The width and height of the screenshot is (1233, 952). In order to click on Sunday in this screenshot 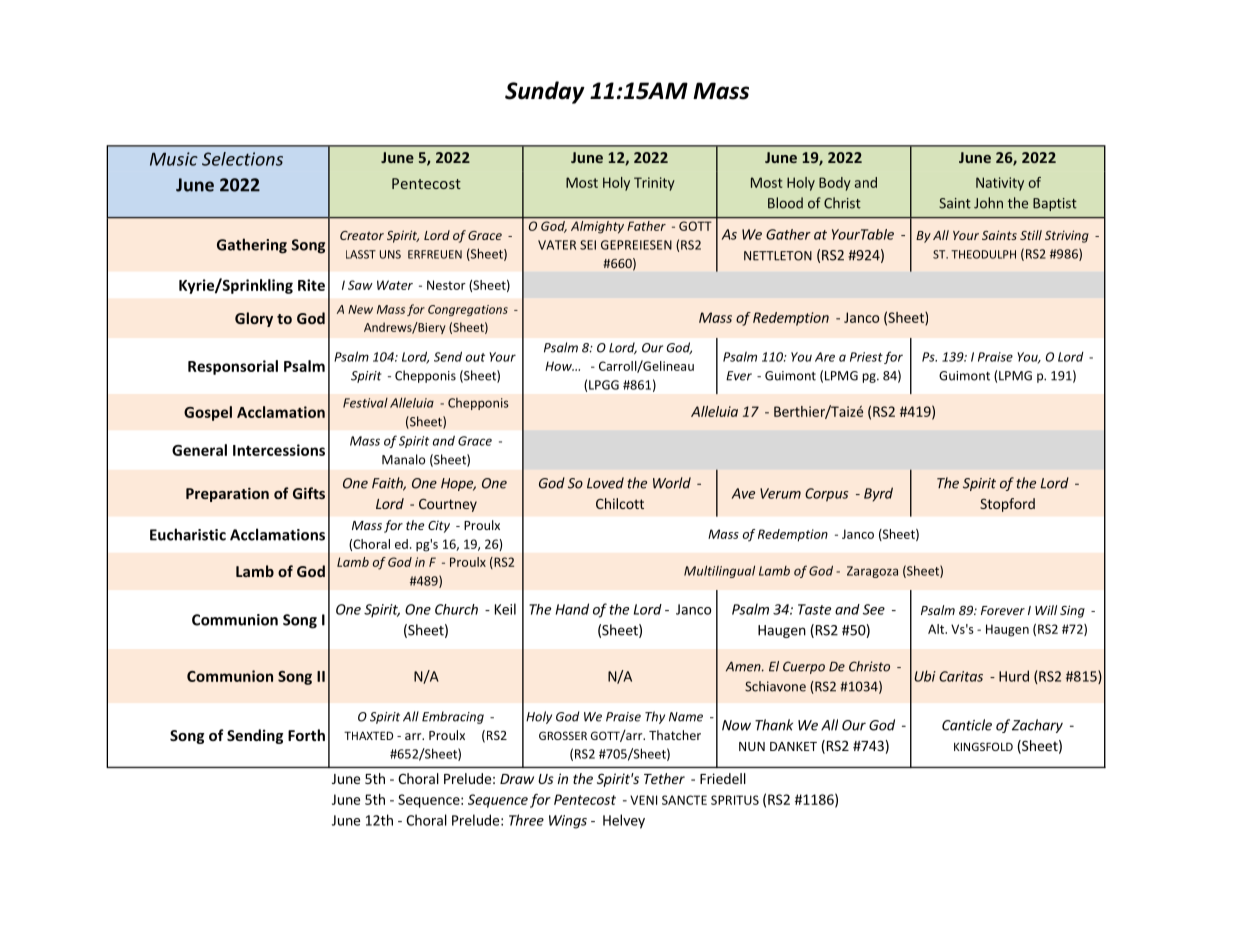, I will do `click(545, 92)`.
